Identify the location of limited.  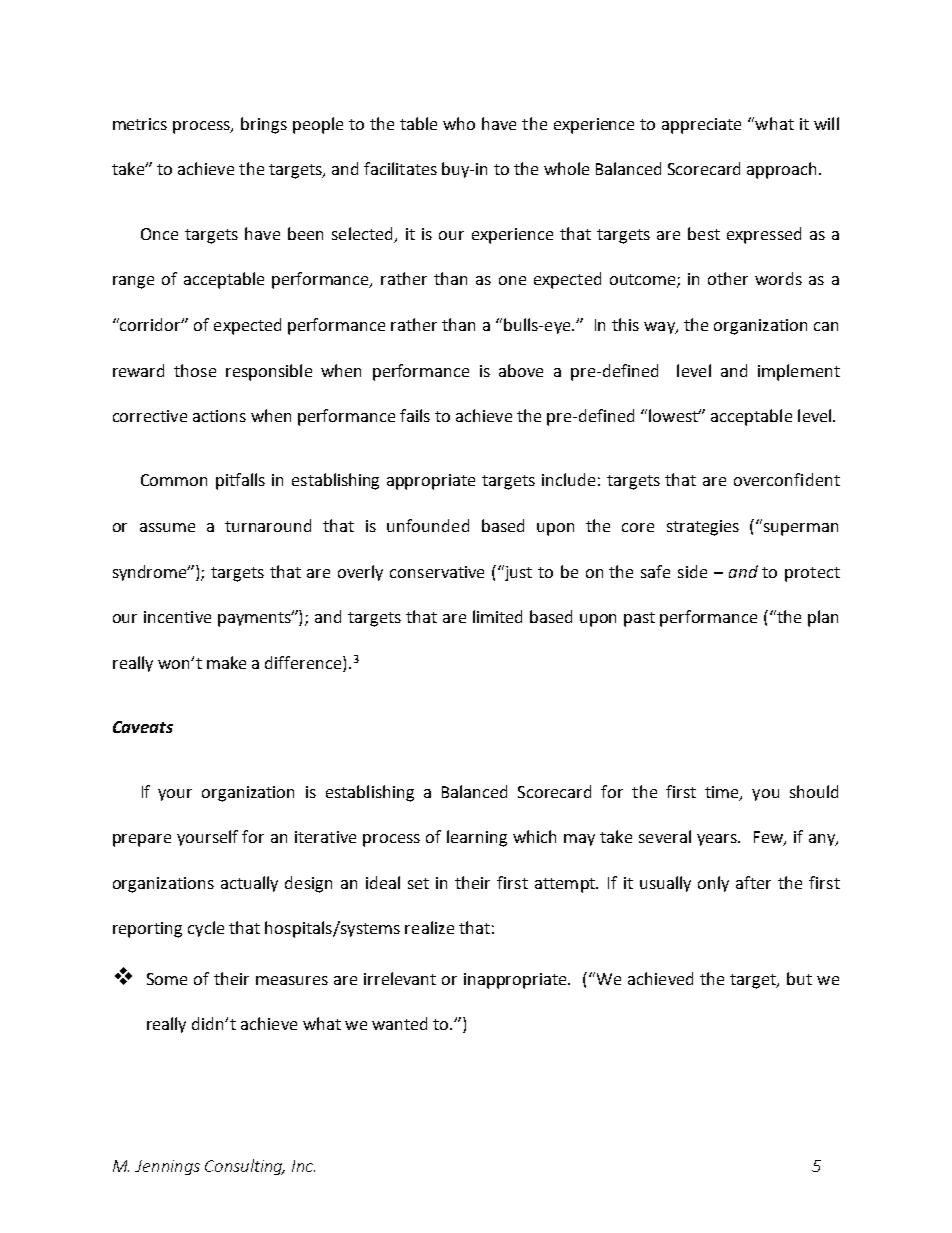
(497, 616).
